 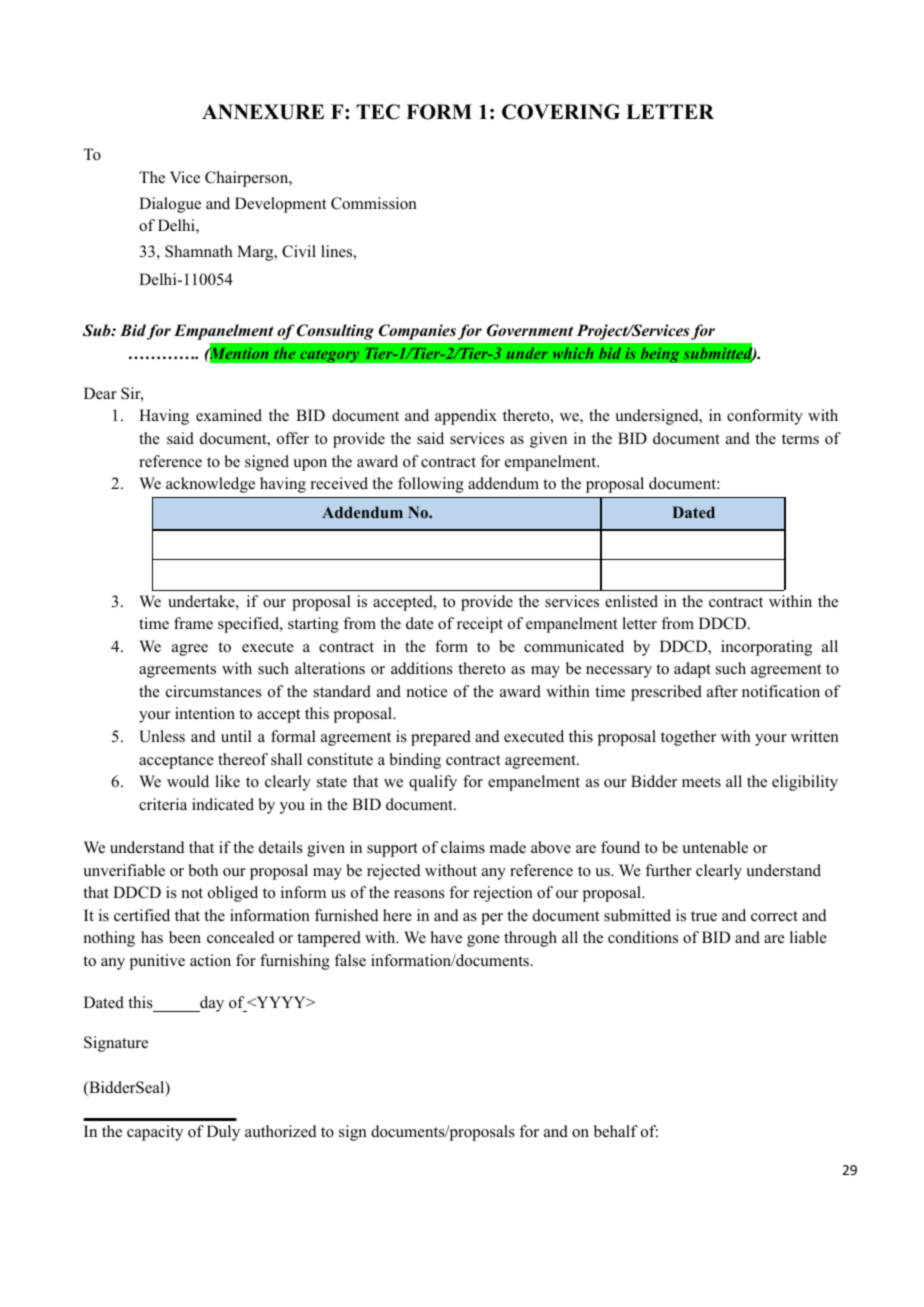 What do you see at coordinates (155, 1133) in the screenshot?
I see `capacity` at bounding box center [155, 1133].
